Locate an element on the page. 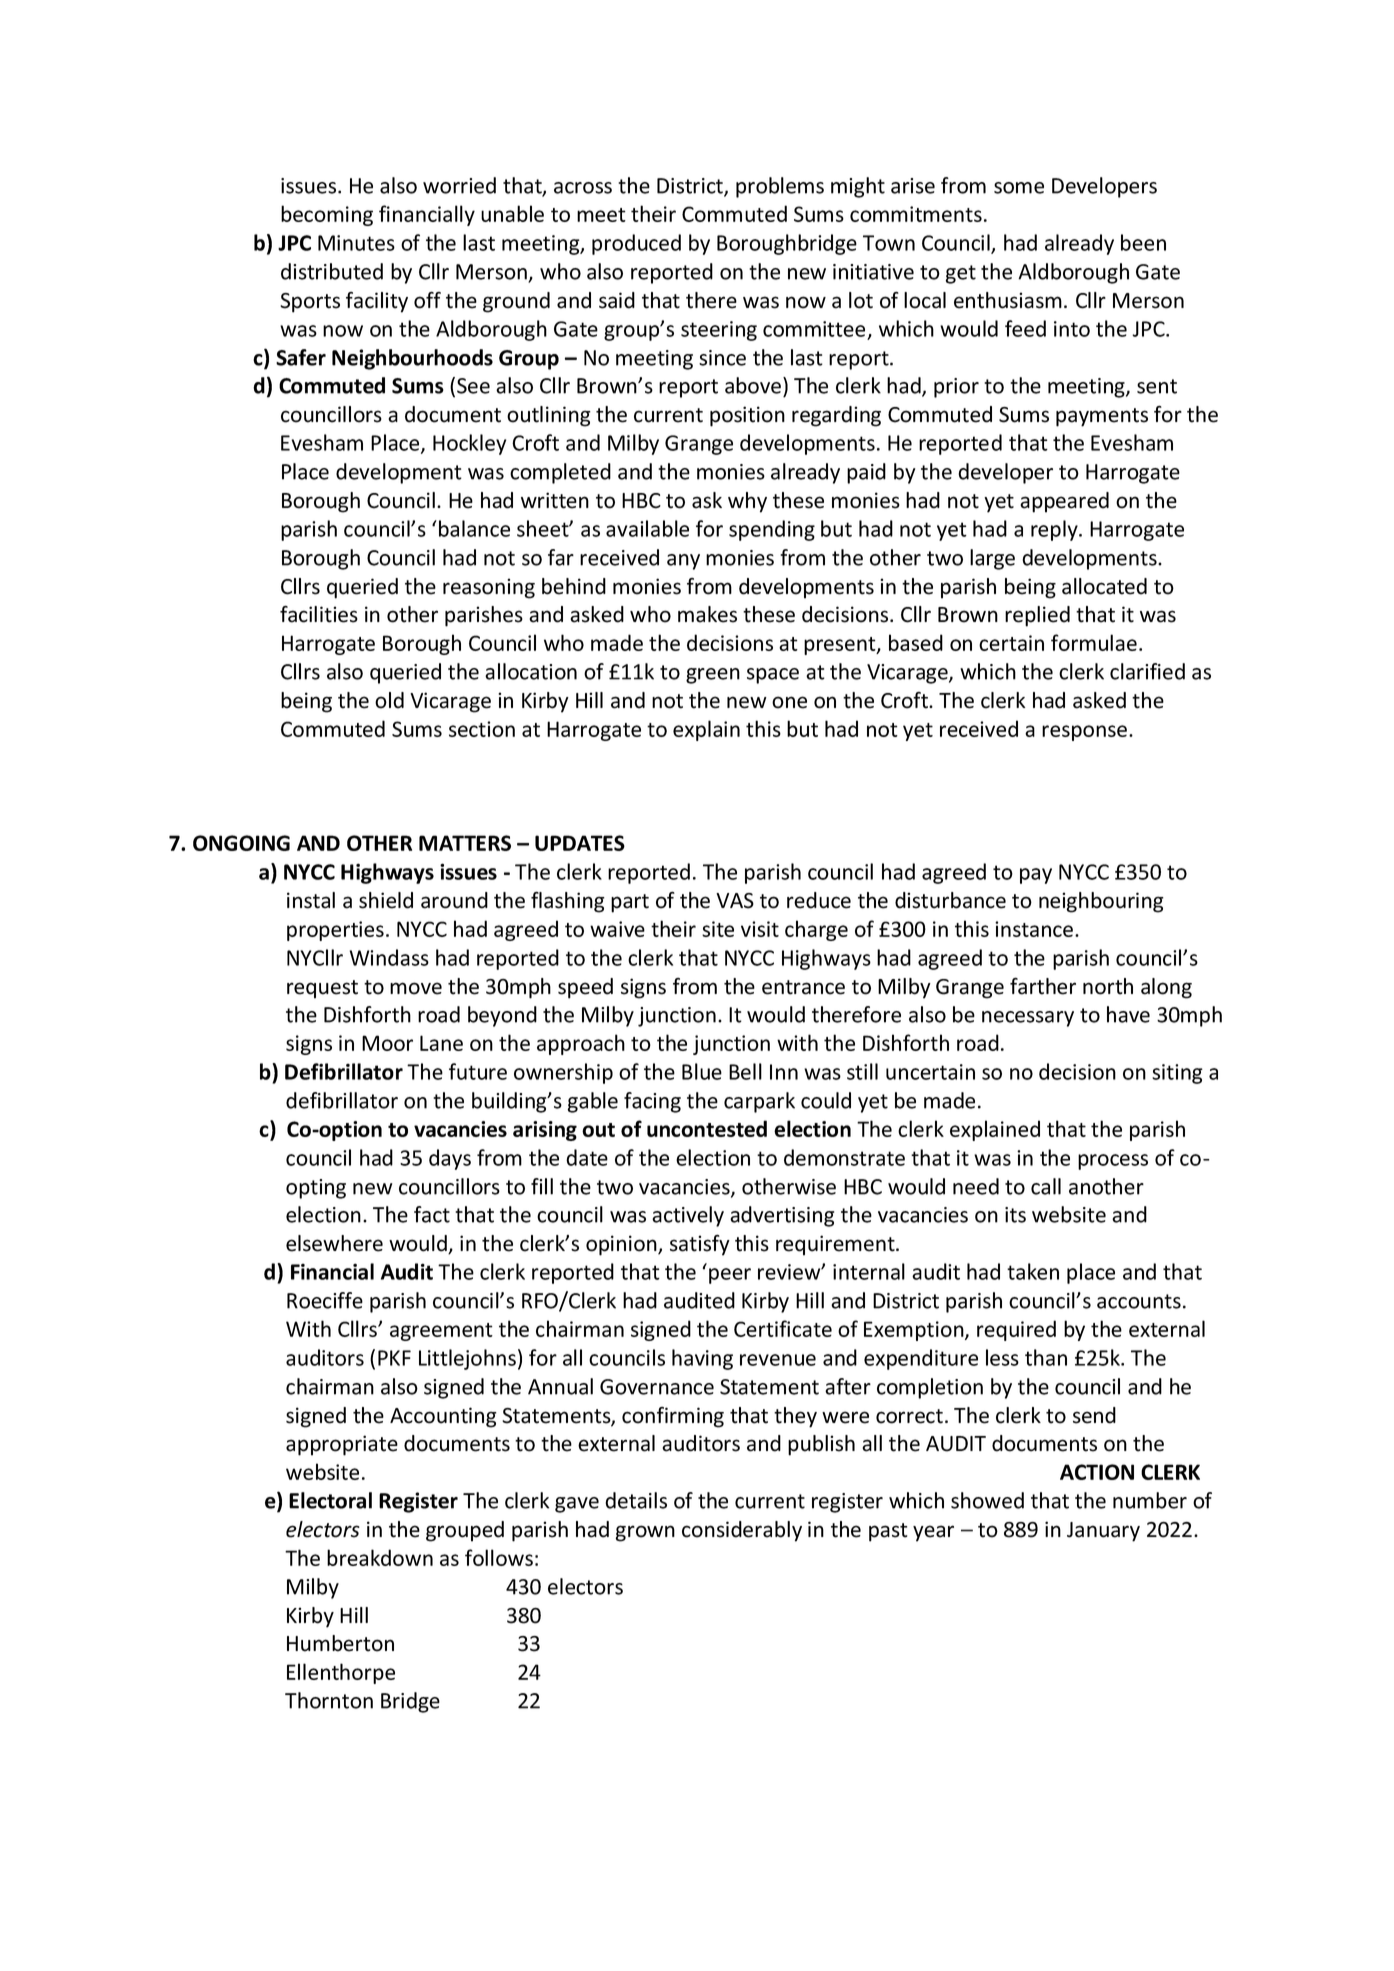 This document has height=1971, width=1394. Minutes is located at coordinates (356, 243).
